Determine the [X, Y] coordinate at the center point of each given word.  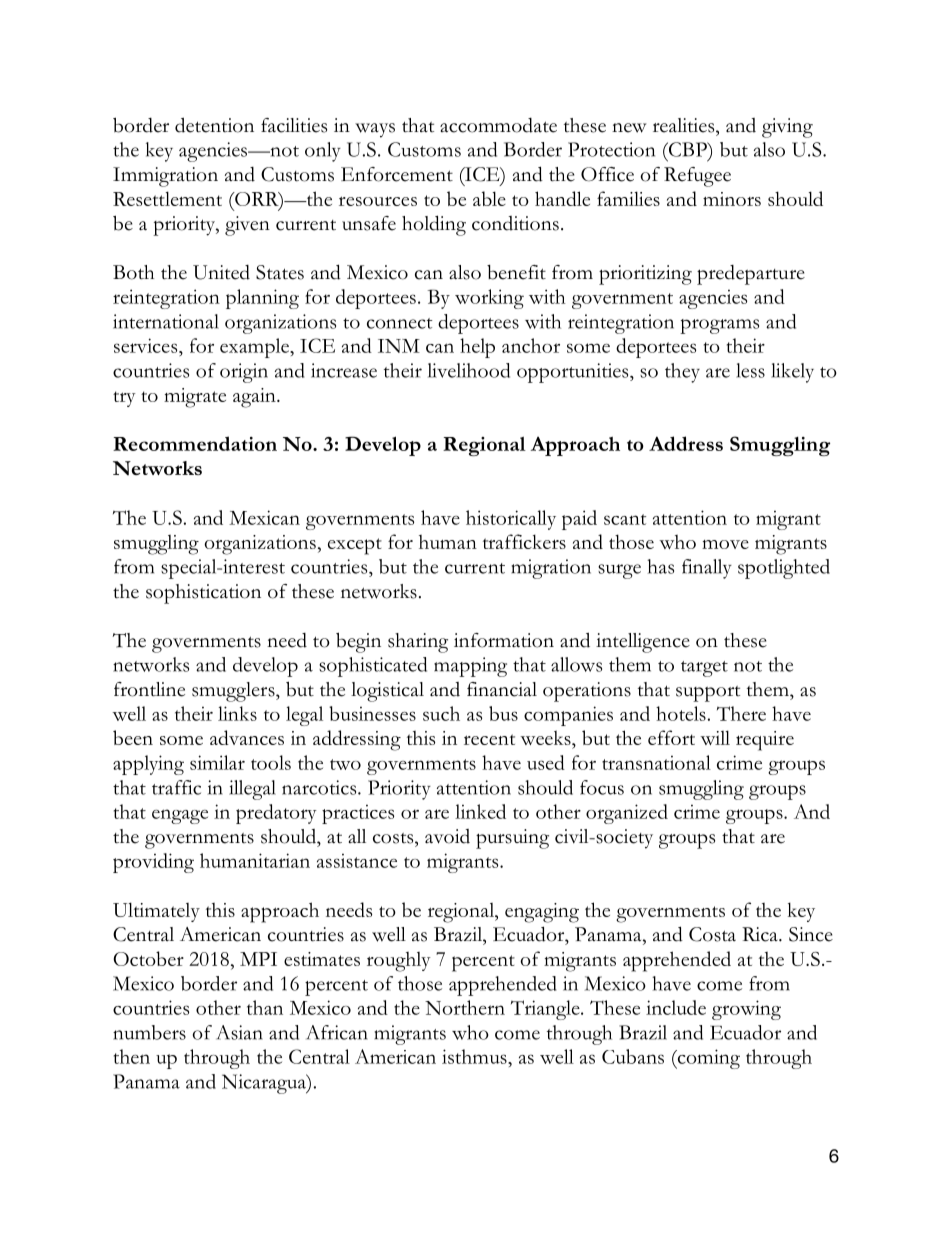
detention [214, 125]
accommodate [498, 125]
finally [707, 569]
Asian [239, 1032]
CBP [687, 149]
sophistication [203, 594]
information [504, 640]
